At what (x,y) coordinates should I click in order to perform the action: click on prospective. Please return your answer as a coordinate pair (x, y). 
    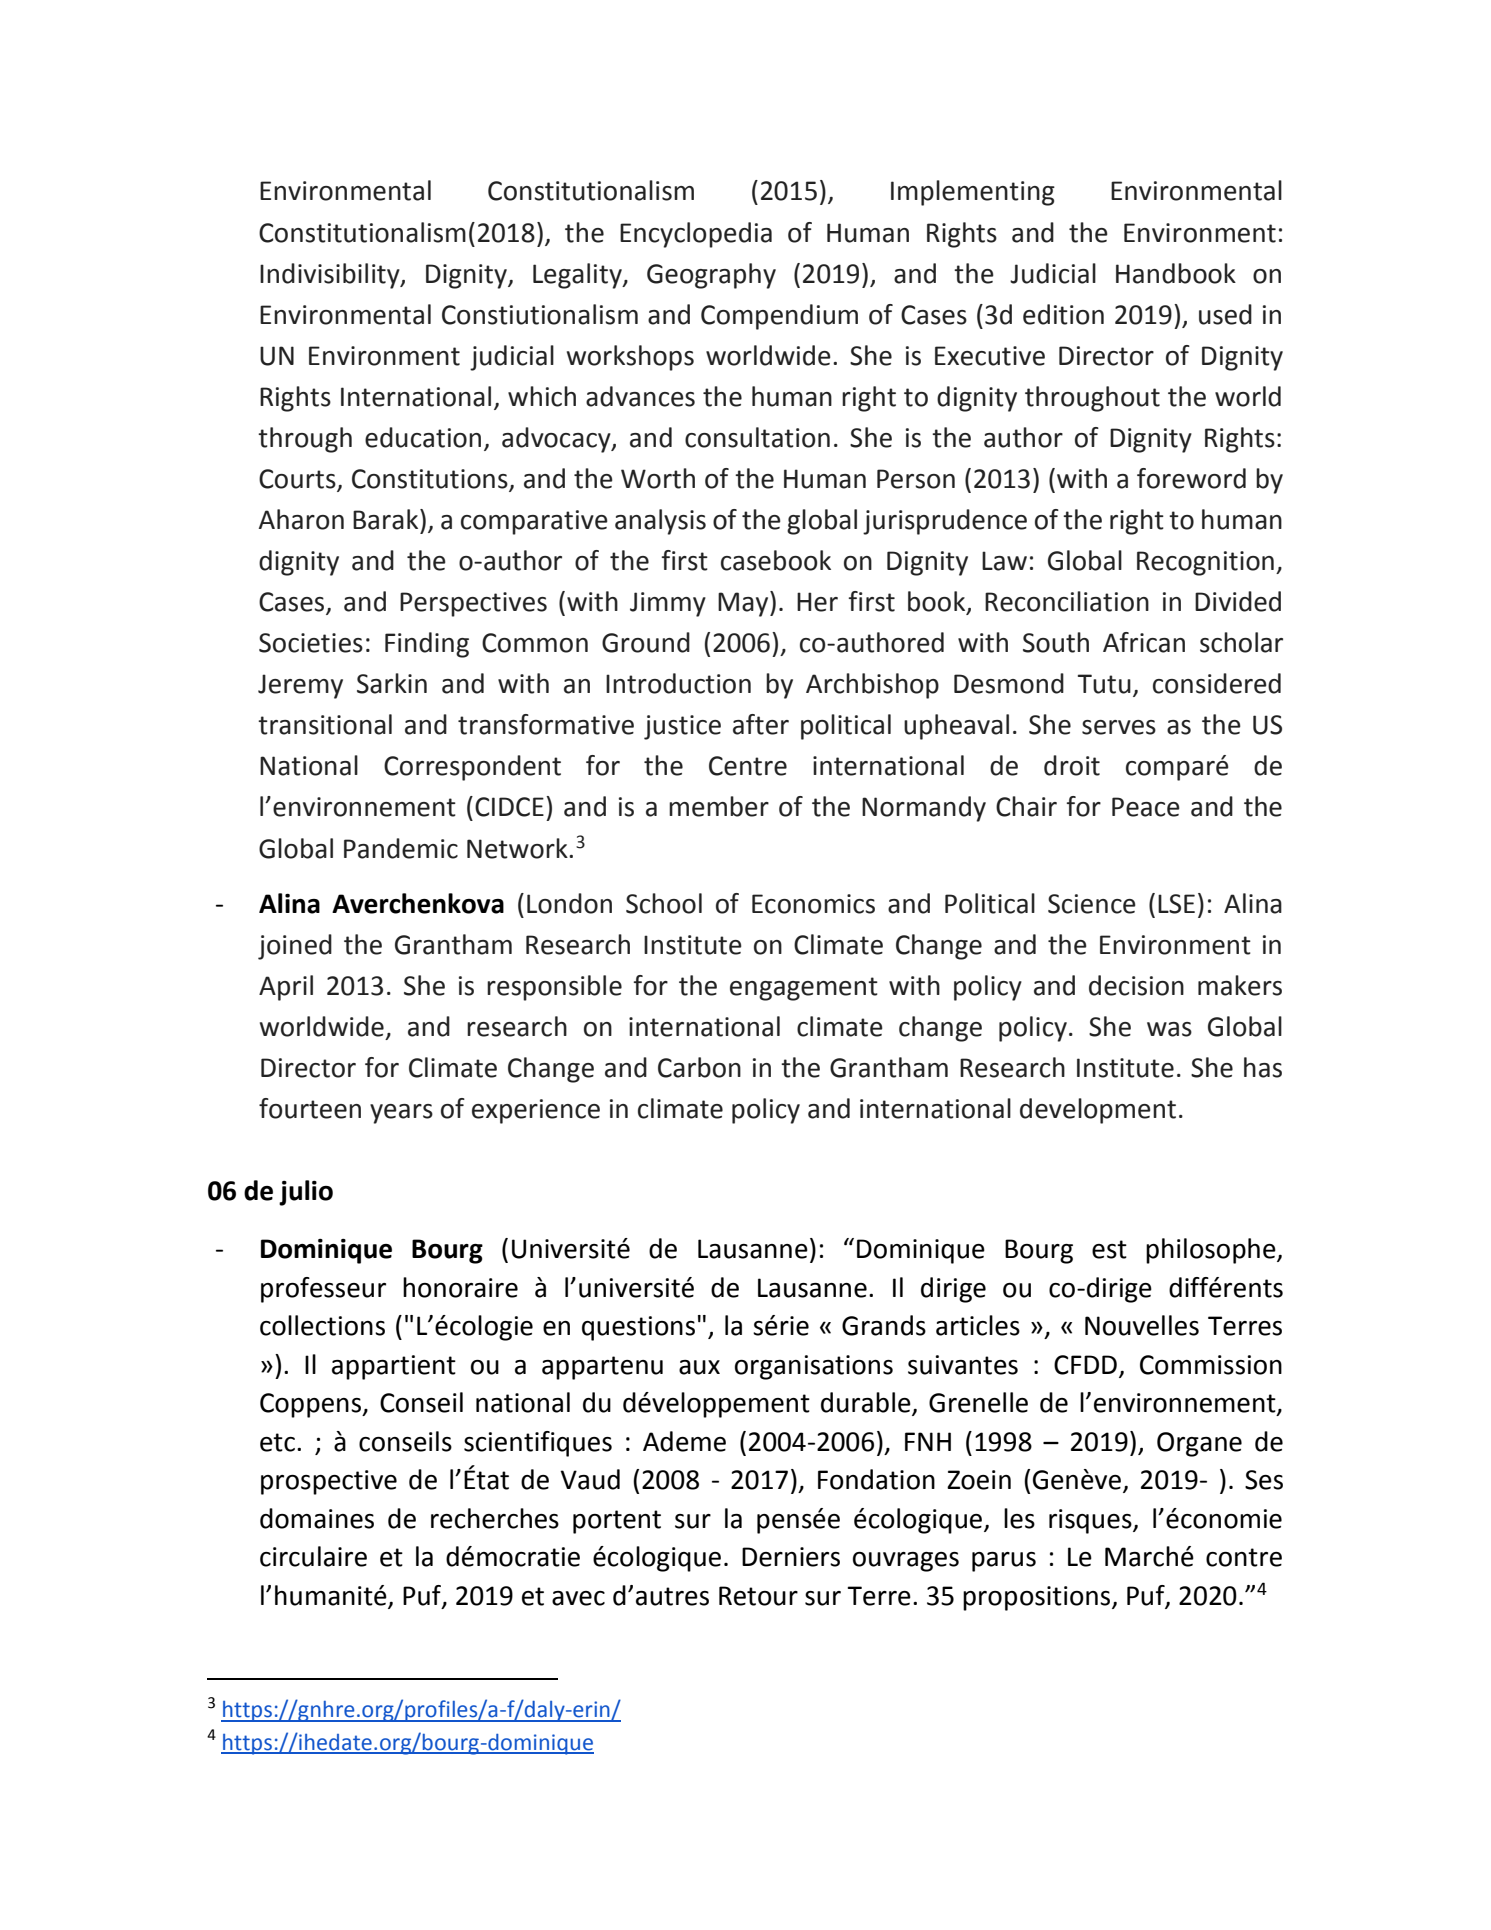
    Looking at the image, I should click on (329, 1482).
